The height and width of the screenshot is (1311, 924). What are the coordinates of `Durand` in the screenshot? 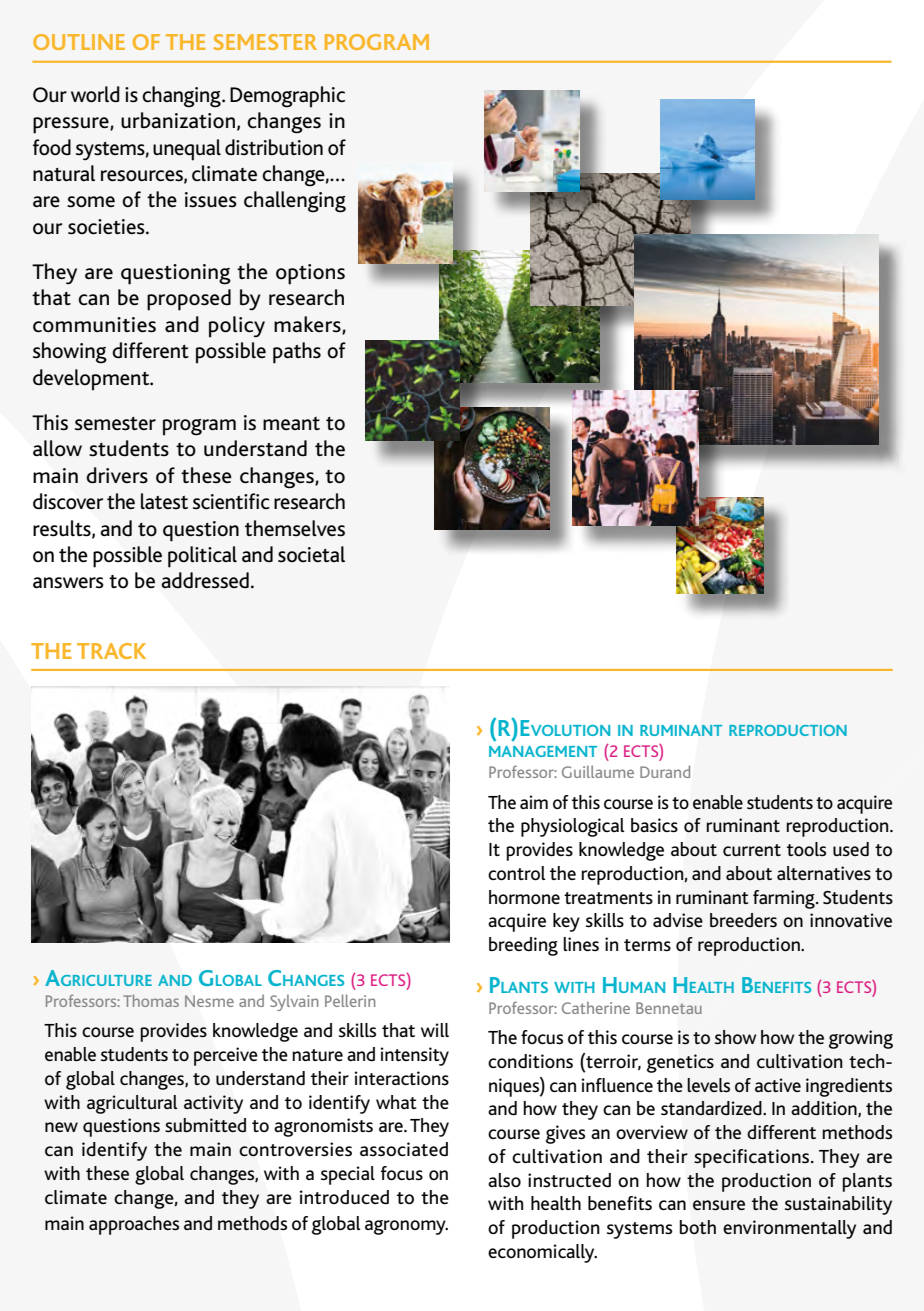 It's located at (665, 771).
